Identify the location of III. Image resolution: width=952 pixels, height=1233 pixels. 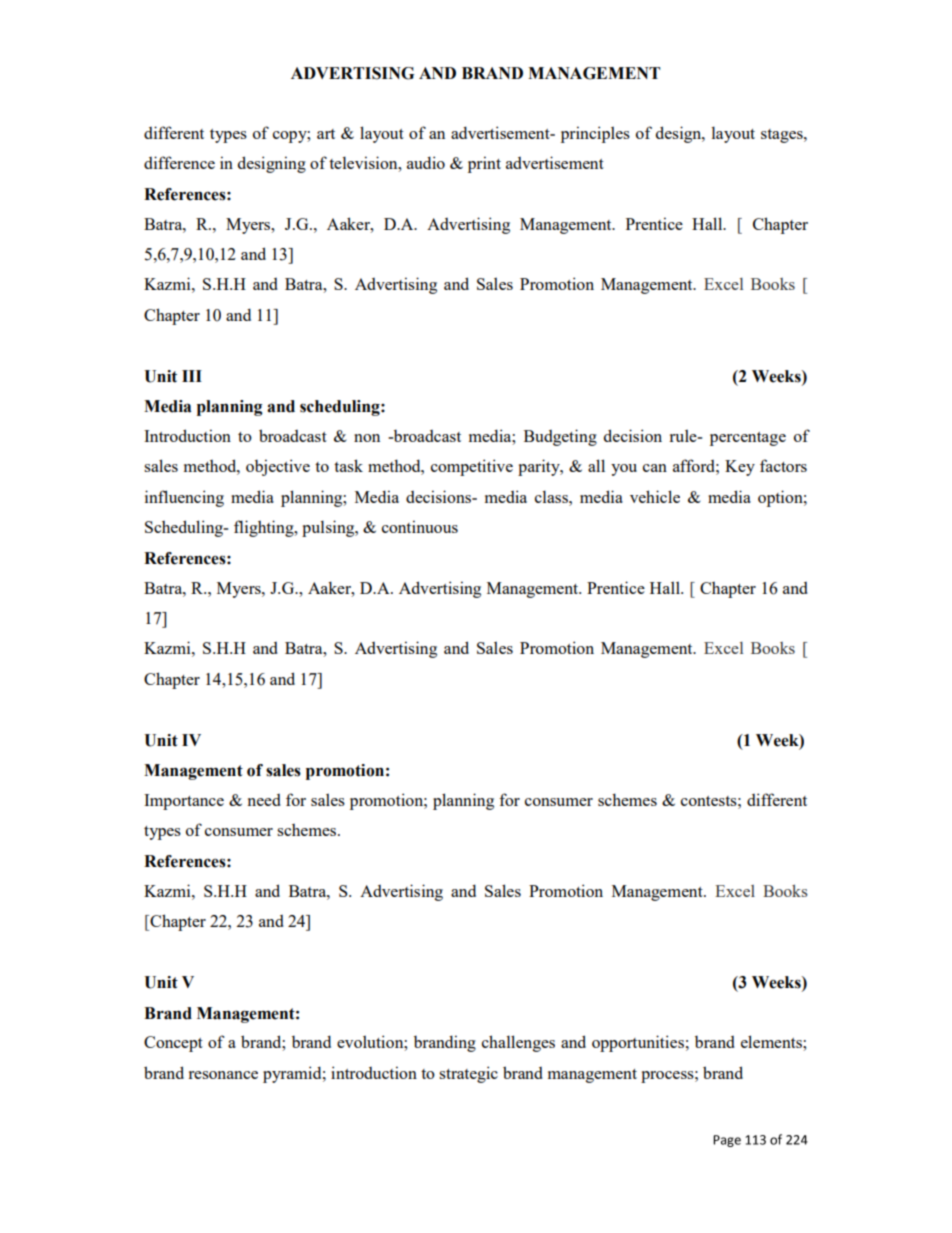
(192, 376).
